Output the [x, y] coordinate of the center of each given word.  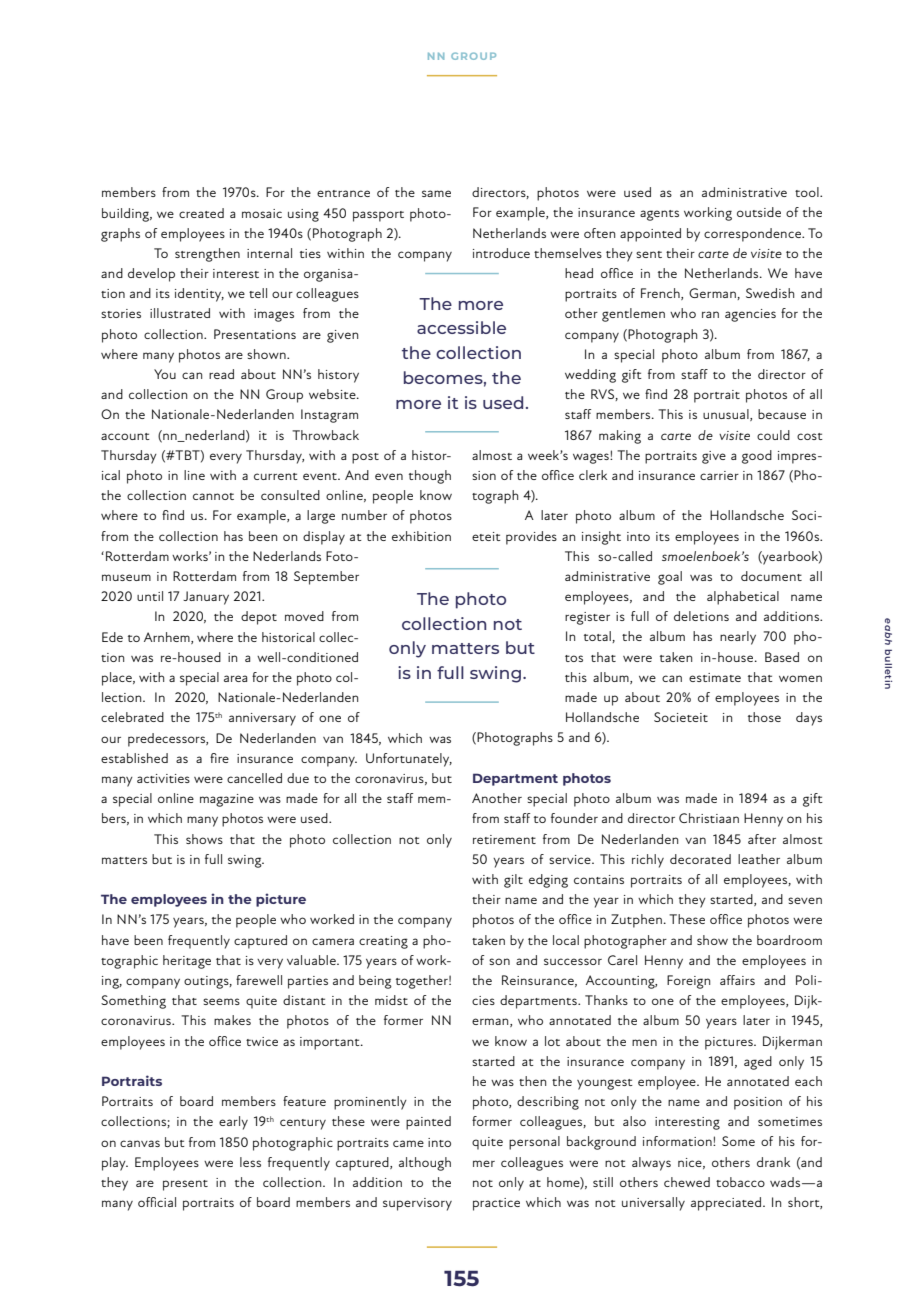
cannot [213, 496]
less [250, 1162]
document [771, 576]
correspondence [754, 235]
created [201, 213]
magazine [227, 800]
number [364, 515]
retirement [504, 839]
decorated [700, 859]
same [436, 193]
